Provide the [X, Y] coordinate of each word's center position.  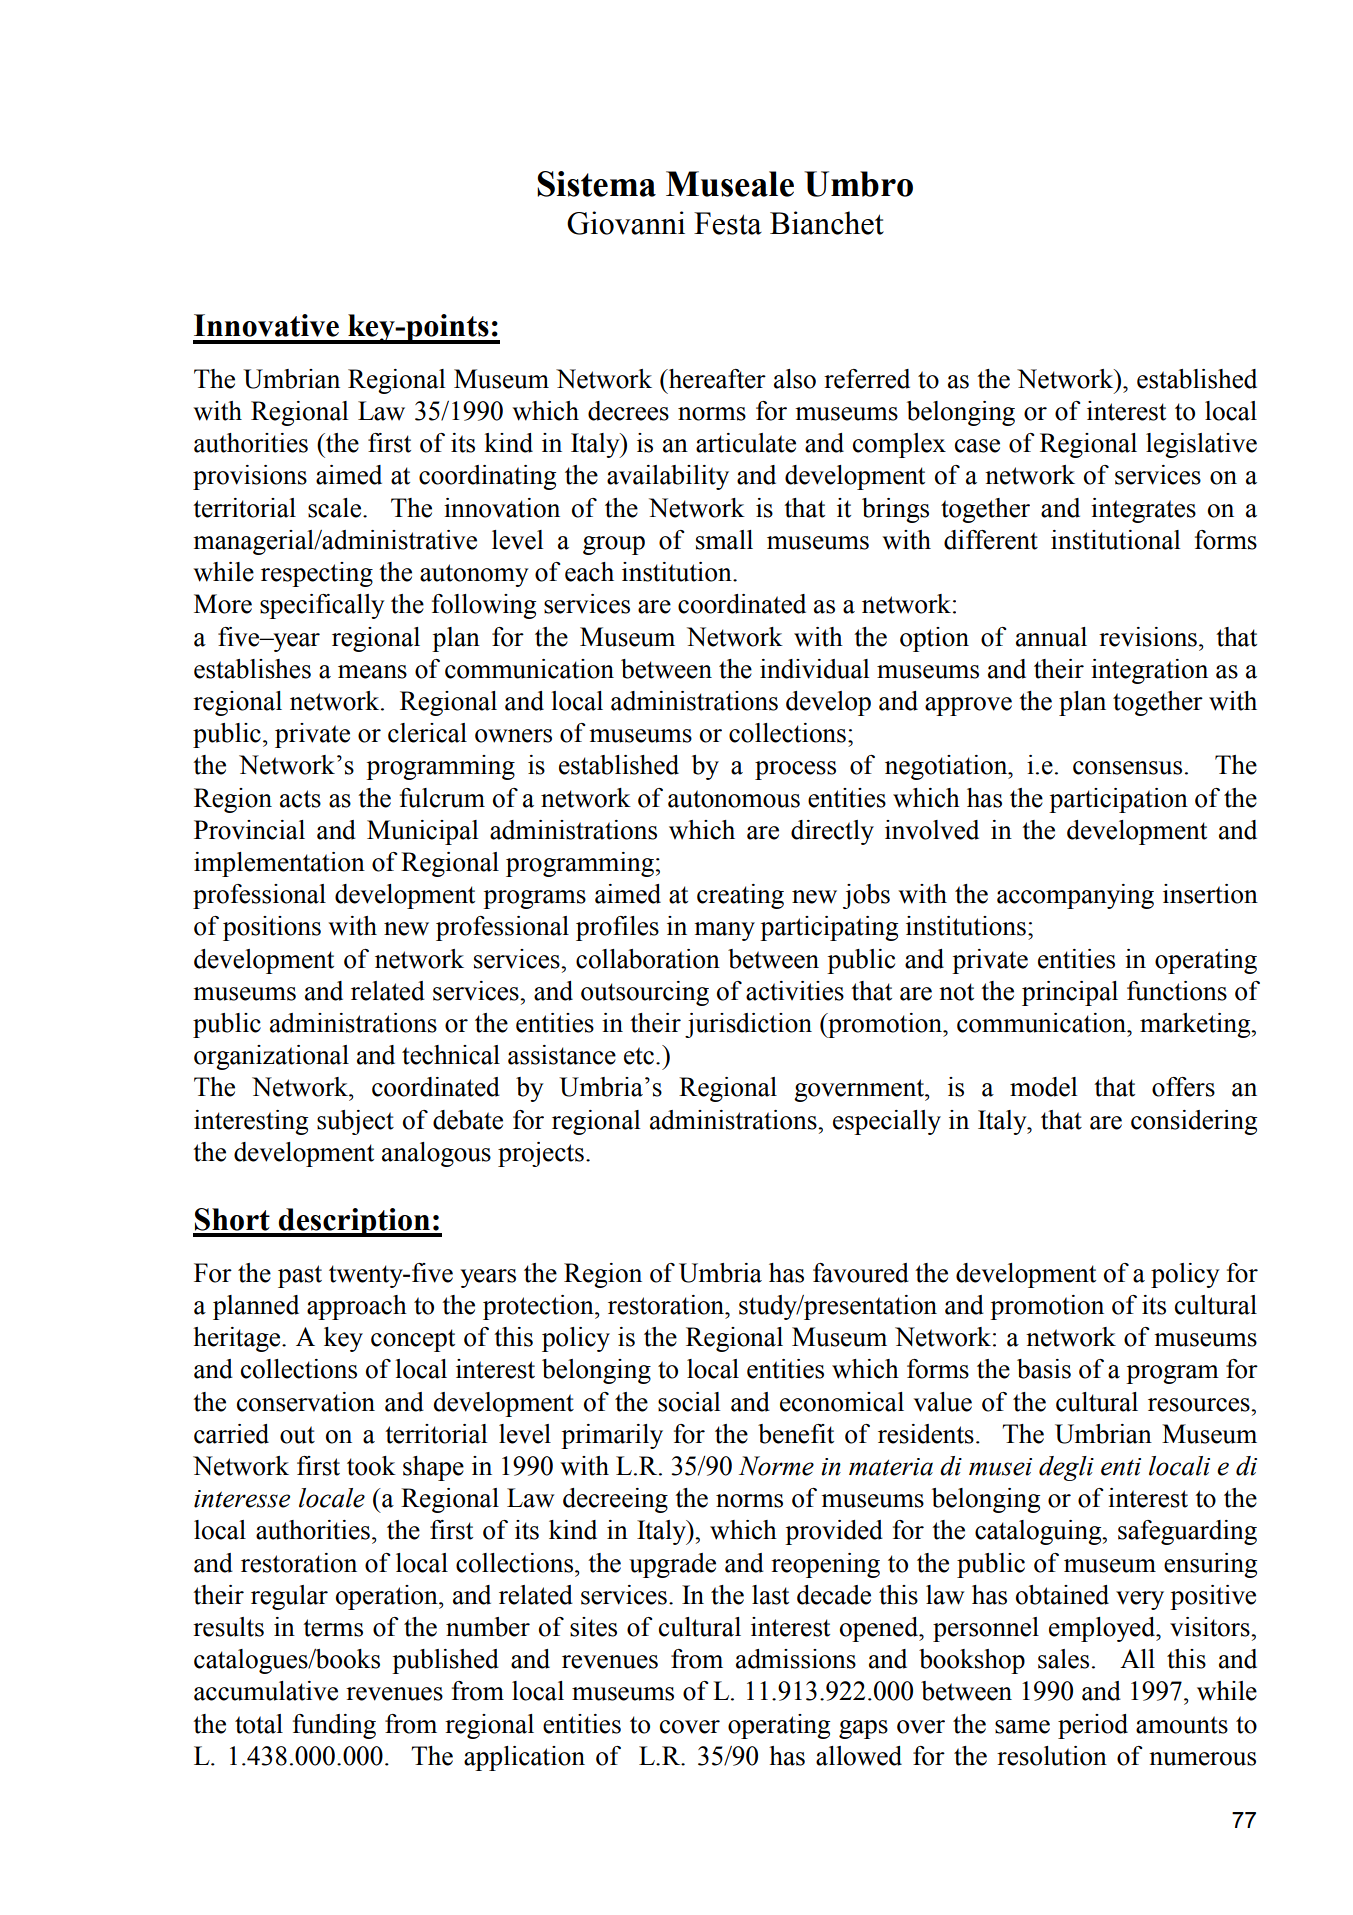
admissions [796, 1659]
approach [357, 1307]
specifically [322, 606]
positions [272, 928]
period [1093, 1726]
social [689, 1402]
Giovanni [626, 223]
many [724, 931]
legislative [1201, 445]
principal [1070, 993]
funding [334, 1726]
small [724, 540]
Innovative [266, 325]
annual [1051, 637]
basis [1044, 1369]
